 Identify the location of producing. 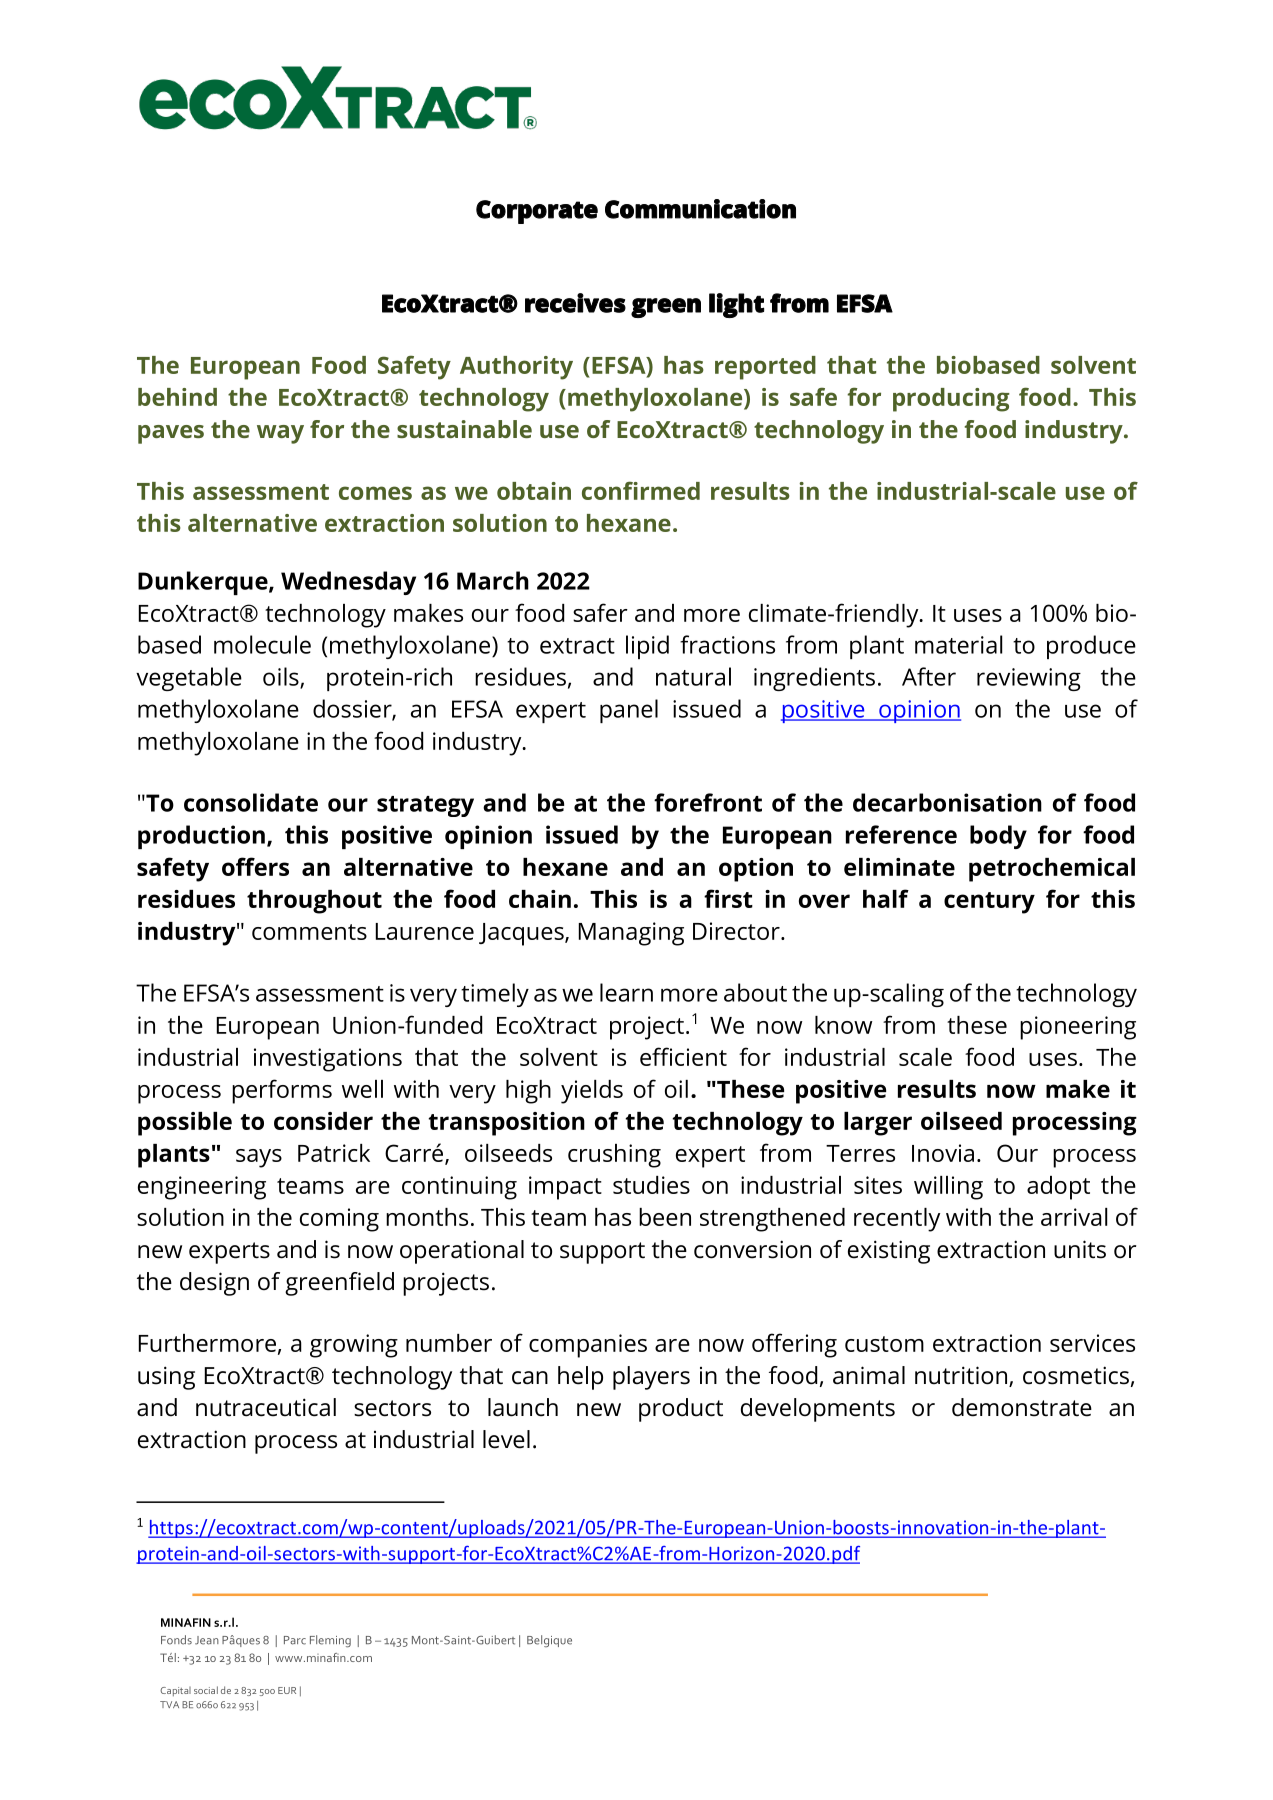
(951, 400).
